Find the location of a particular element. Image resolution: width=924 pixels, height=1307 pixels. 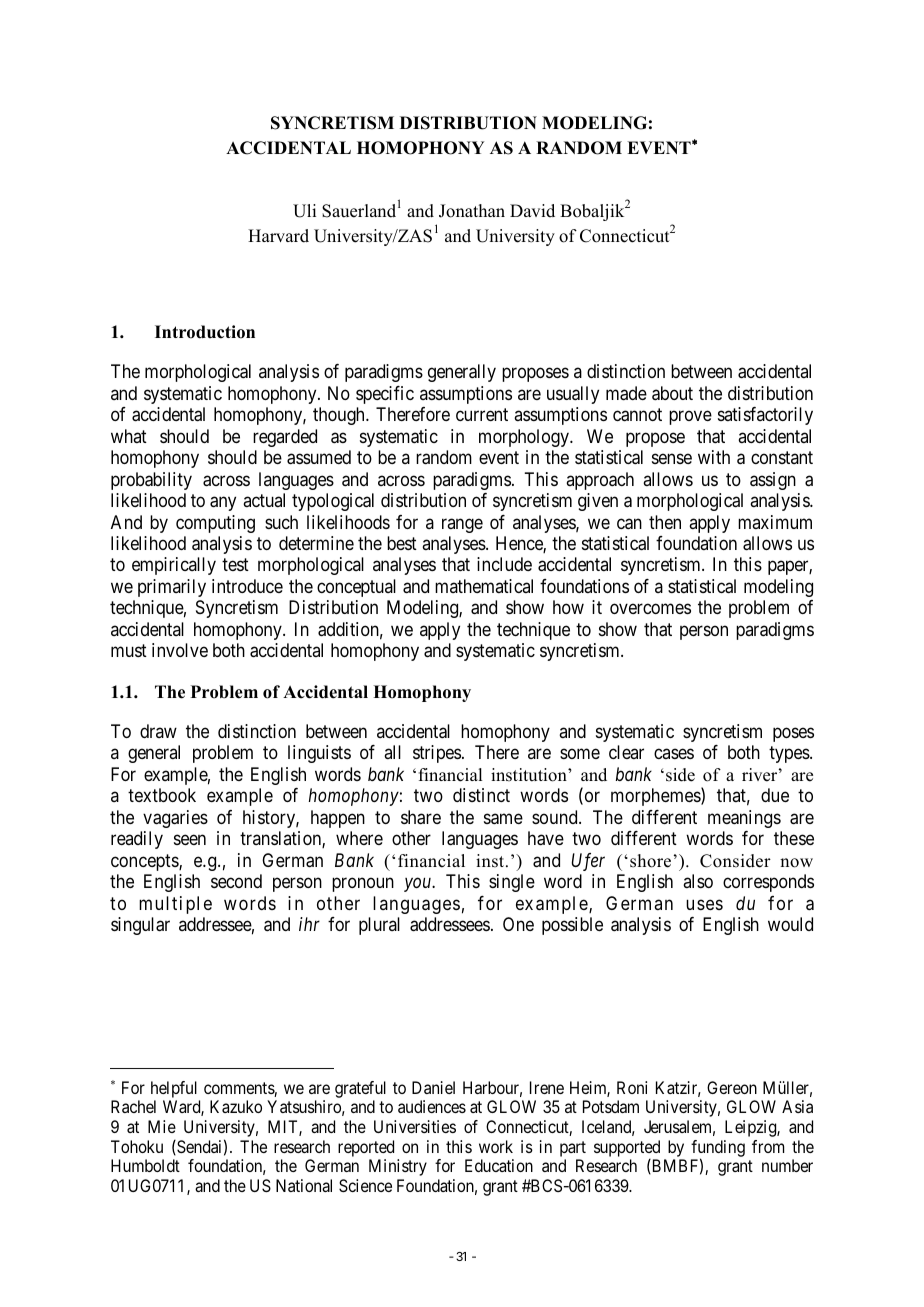

Harvard is located at coordinates (278, 236).
